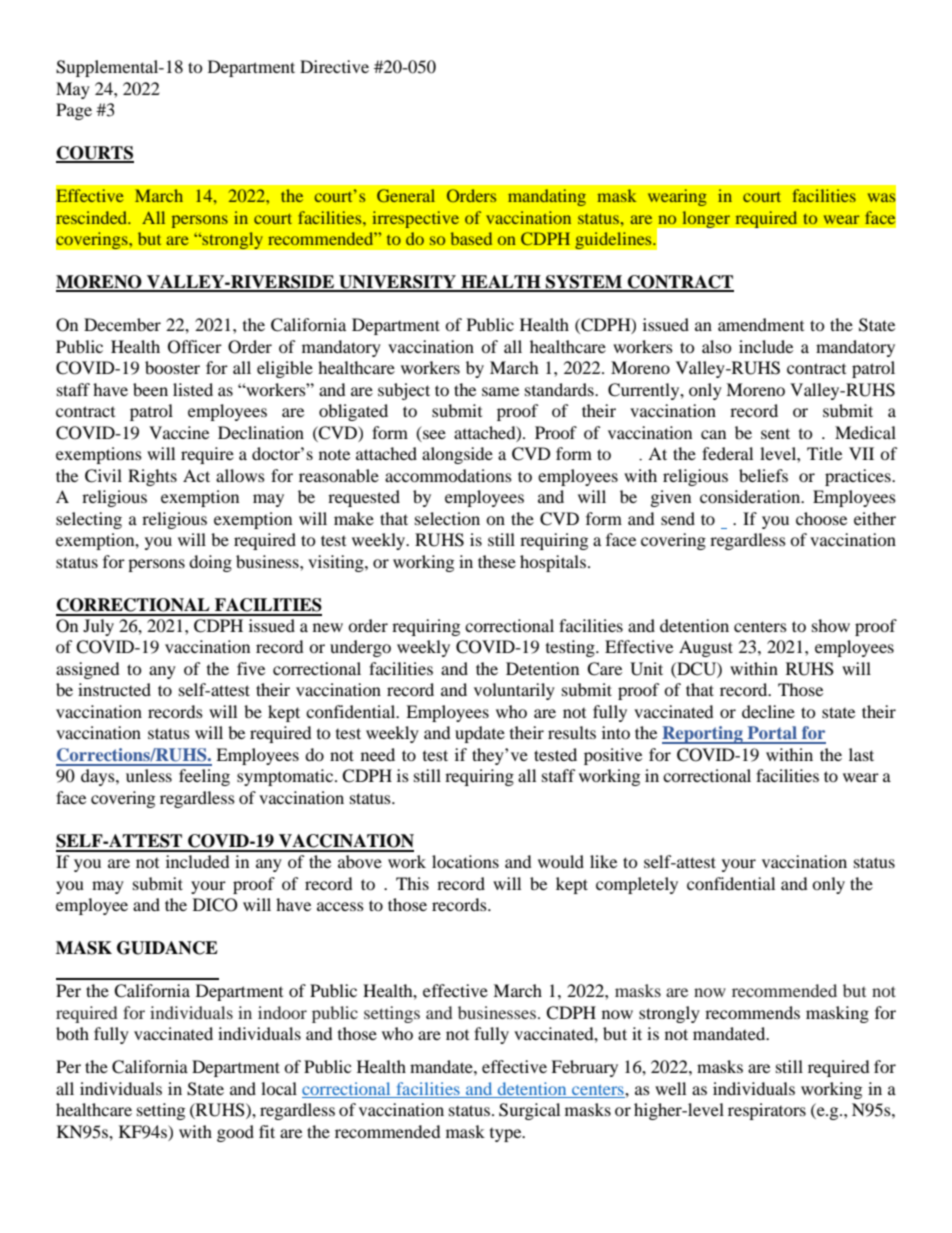  Describe the element at coordinates (831, 625) in the document. I see `show` at that location.
